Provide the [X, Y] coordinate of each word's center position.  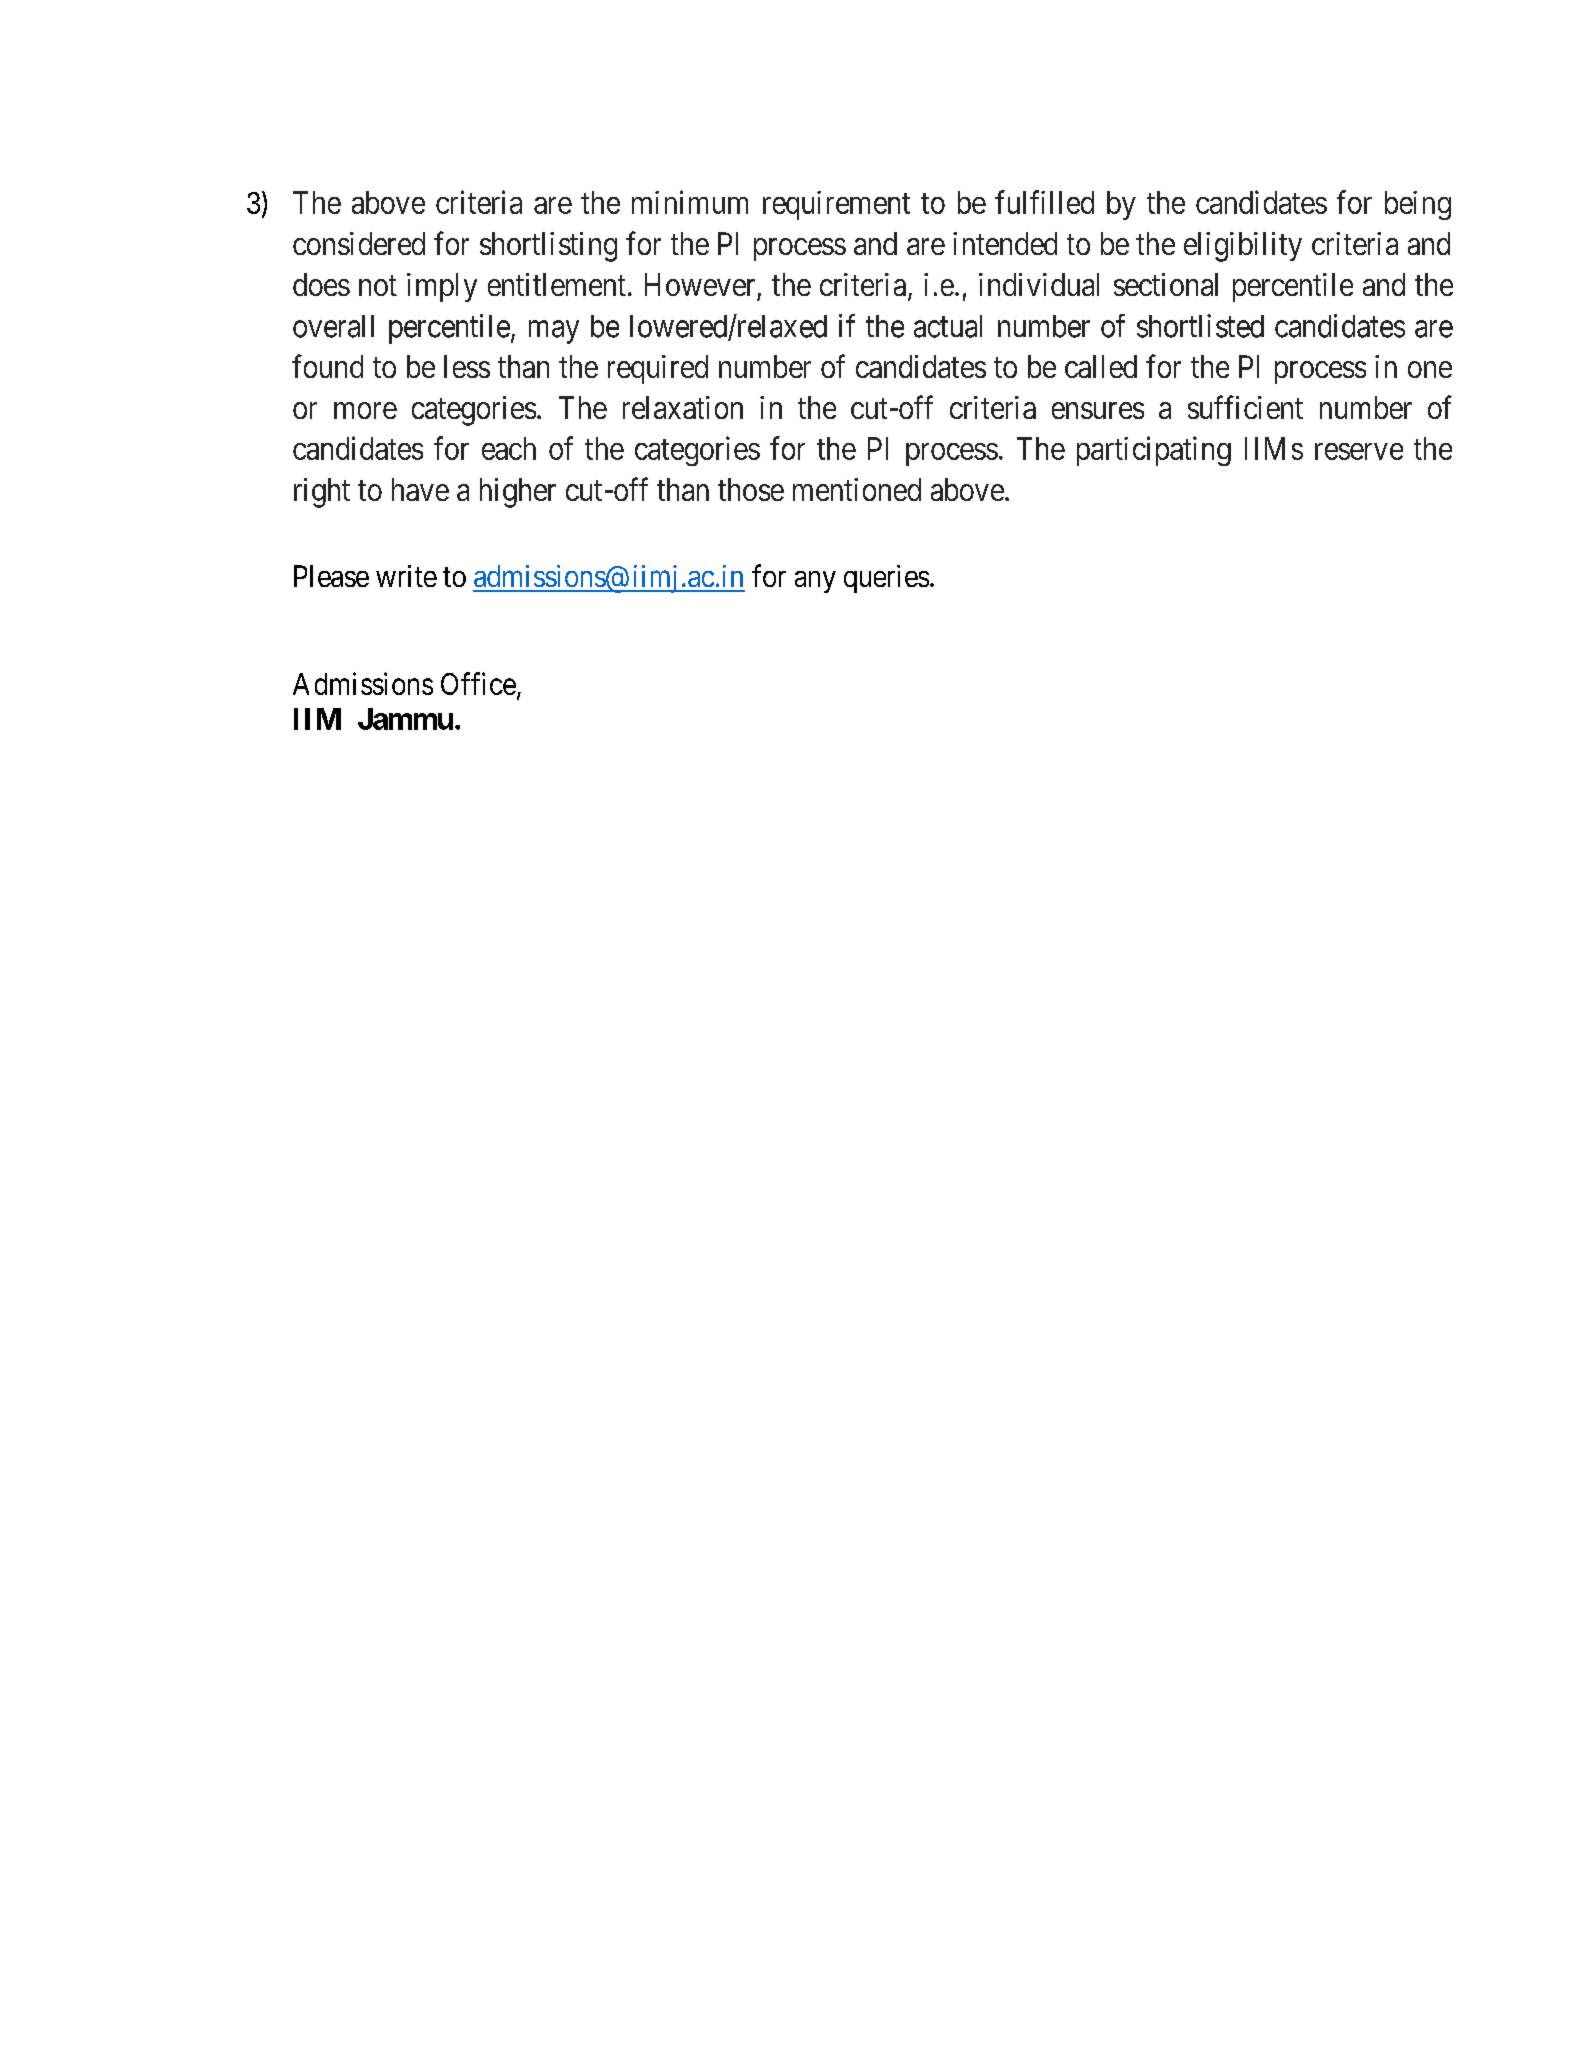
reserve [1359, 451]
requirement [836, 205]
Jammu [405, 719]
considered [359, 243]
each [509, 448]
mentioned [857, 489]
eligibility [1243, 247]
